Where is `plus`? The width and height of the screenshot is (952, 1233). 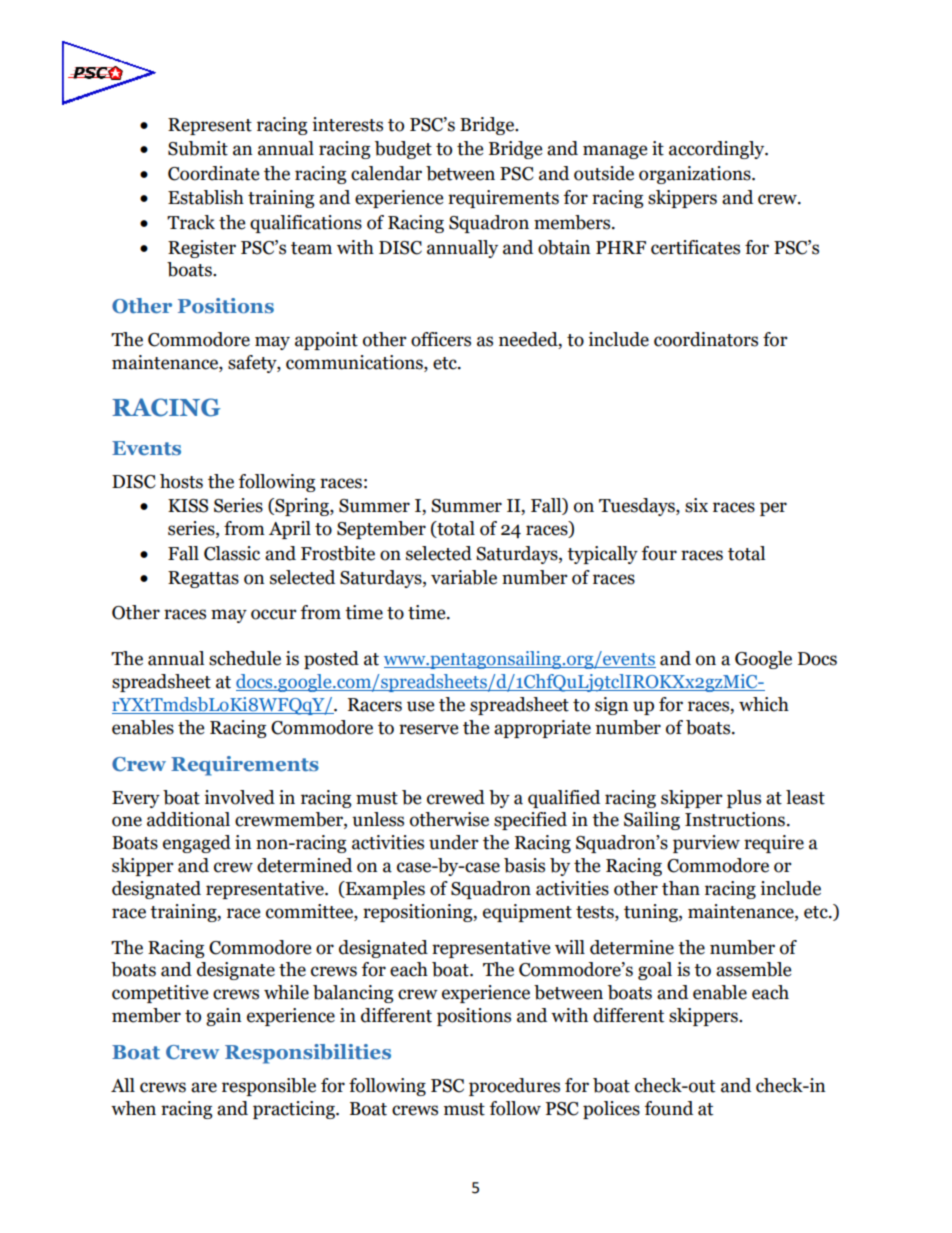
plus is located at coordinates (744, 799).
